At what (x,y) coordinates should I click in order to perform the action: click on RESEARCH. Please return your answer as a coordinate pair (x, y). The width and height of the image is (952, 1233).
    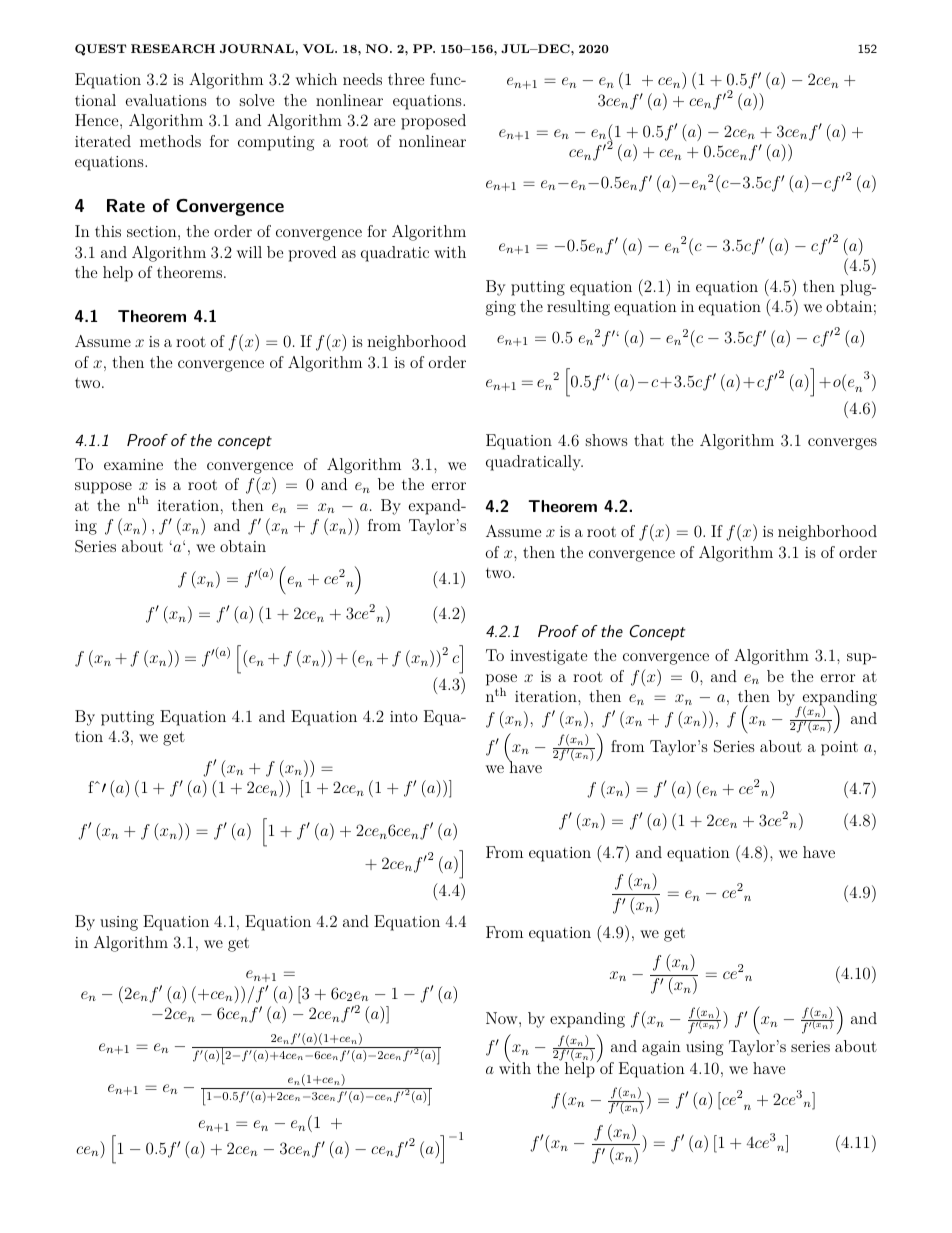
    Looking at the image, I should click on (173, 48).
